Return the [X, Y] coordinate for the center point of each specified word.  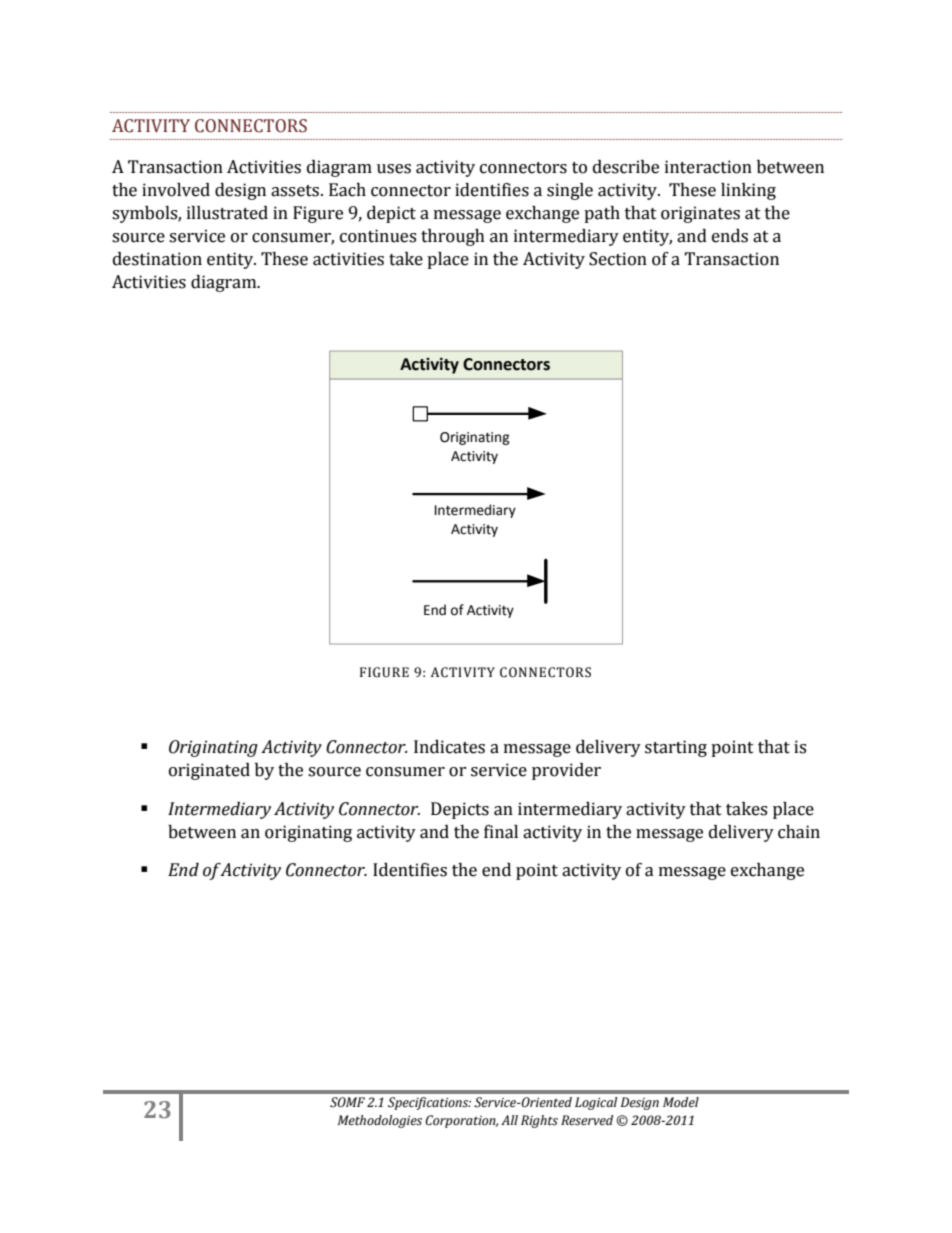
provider [566, 771]
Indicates [449, 747]
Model [681, 1102]
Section [618, 259]
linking [748, 191]
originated [209, 771]
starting [676, 748]
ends [730, 236]
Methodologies [380, 1121]
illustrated [227, 213]
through [453, 237]
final [501, 832]
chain [799, 832]
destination [157, 259]
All [509, 1120]
